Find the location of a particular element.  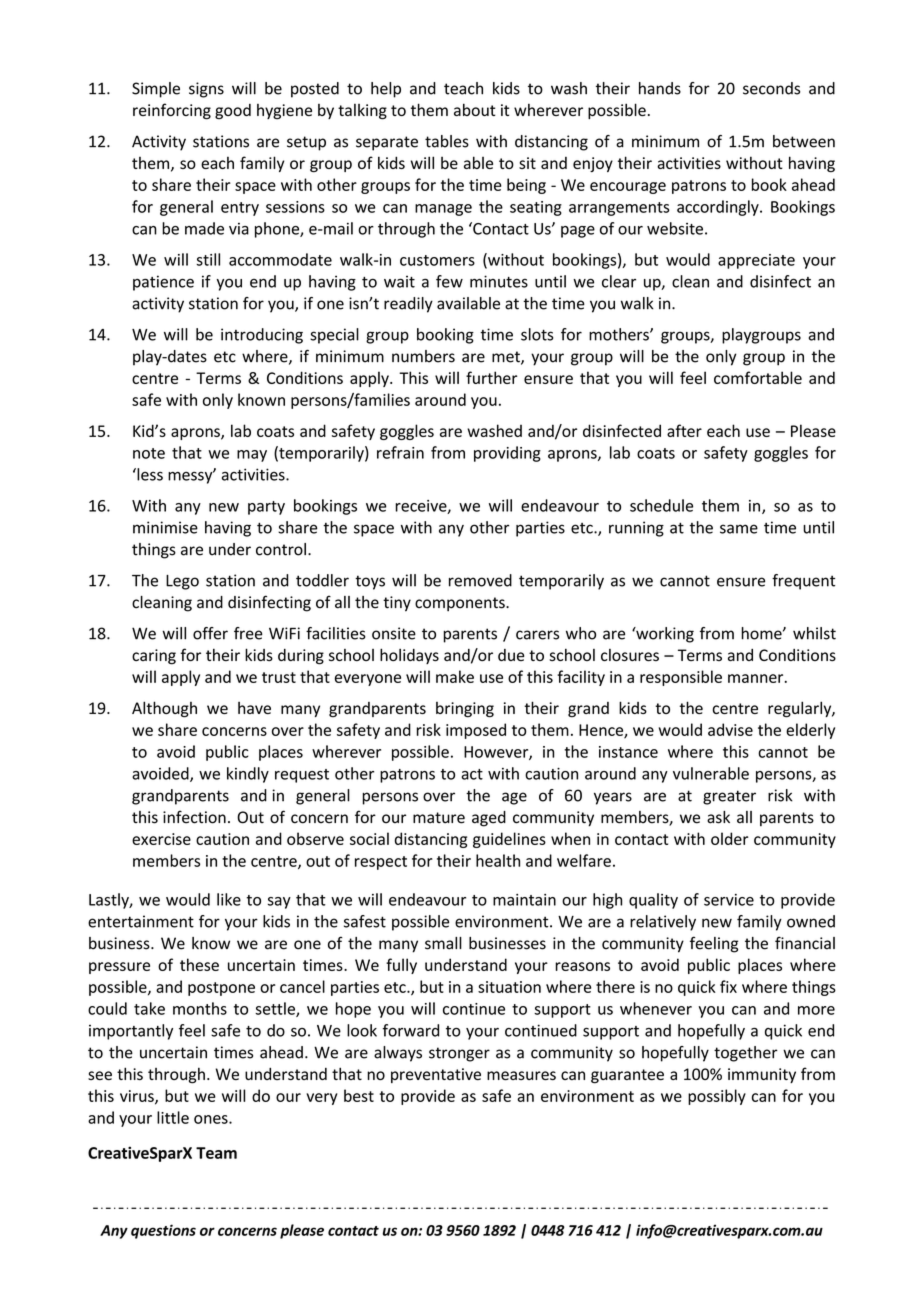

responsible is located at coordinates (681, 678).
